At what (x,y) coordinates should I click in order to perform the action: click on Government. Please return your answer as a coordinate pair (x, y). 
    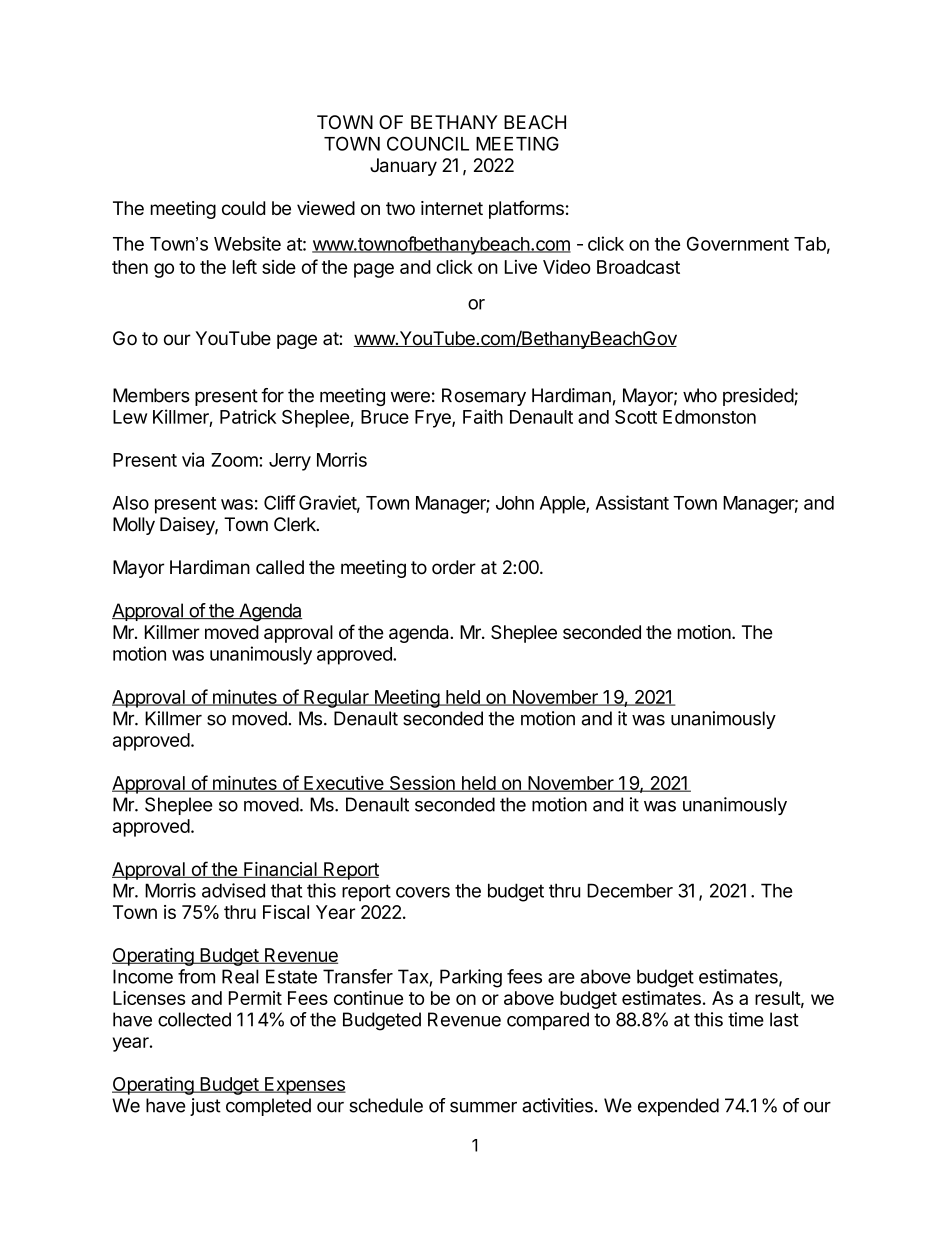
    Looking at the image, I should click on (738, 244).
